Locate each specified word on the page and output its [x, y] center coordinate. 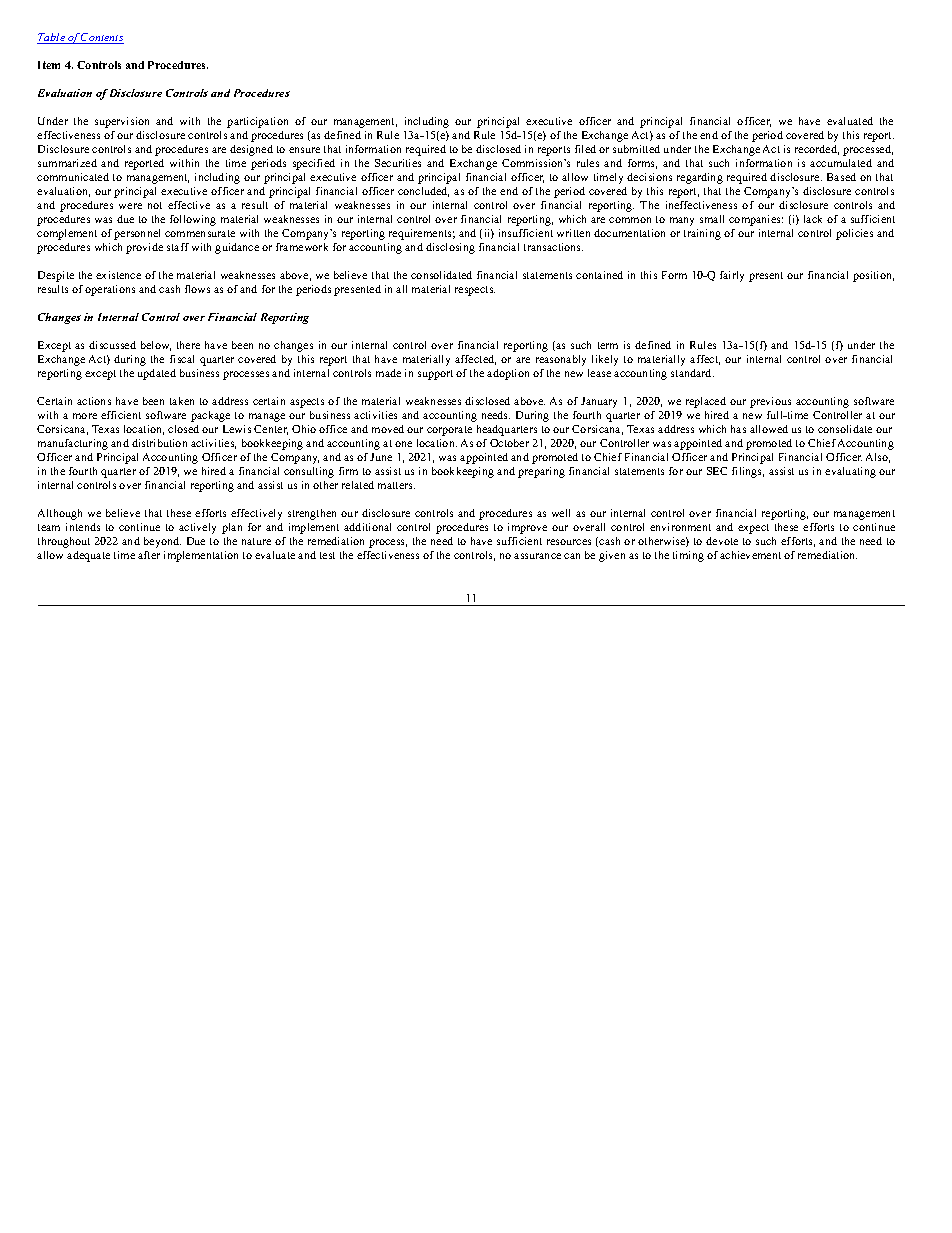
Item [49, 65]
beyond [162, 542]
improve [527, 528]
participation [257, 122]
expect [753, 529]
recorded [817, 150]
